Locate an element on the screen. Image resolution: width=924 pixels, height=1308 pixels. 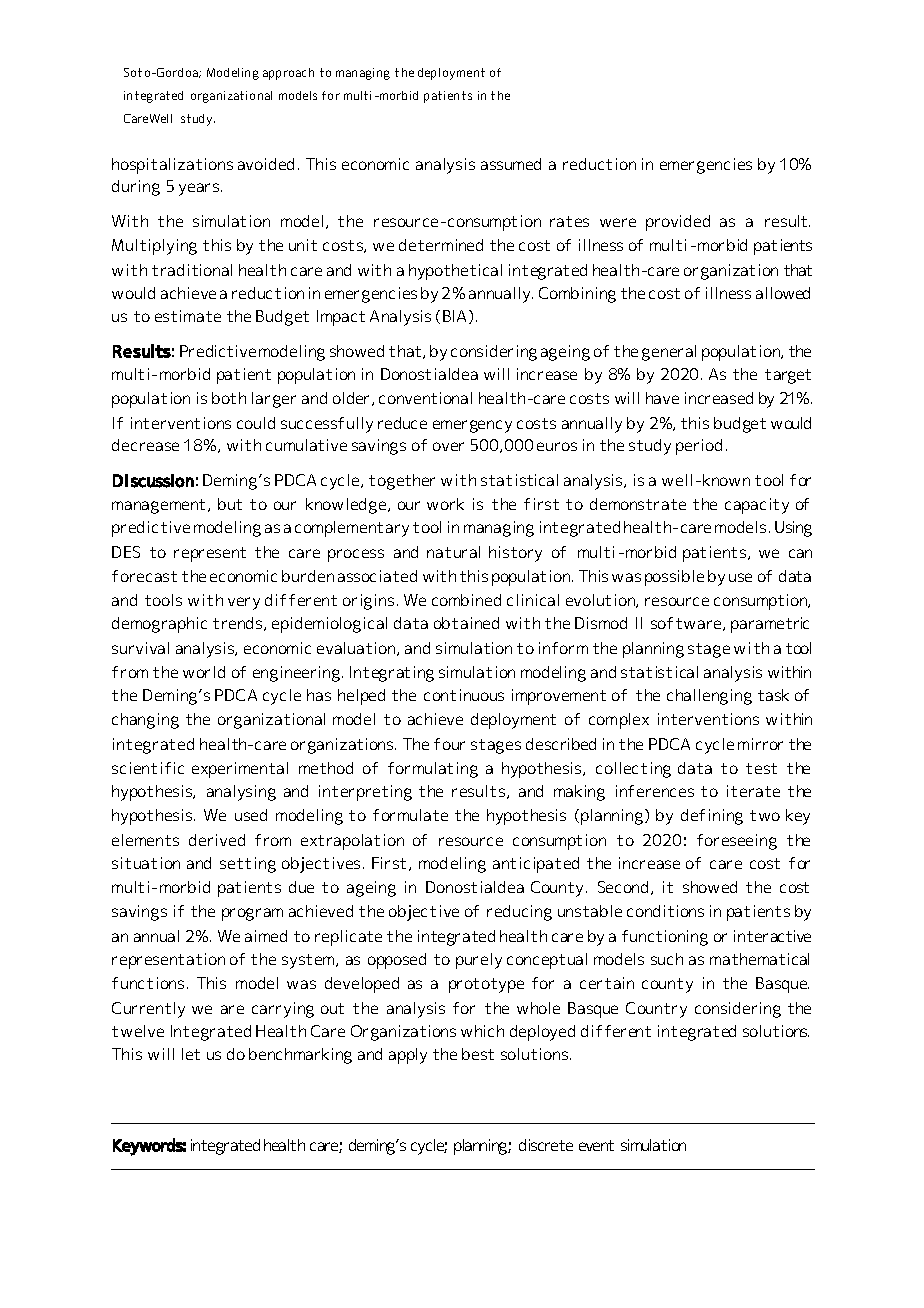
but is located at coordinates (230, 504).
